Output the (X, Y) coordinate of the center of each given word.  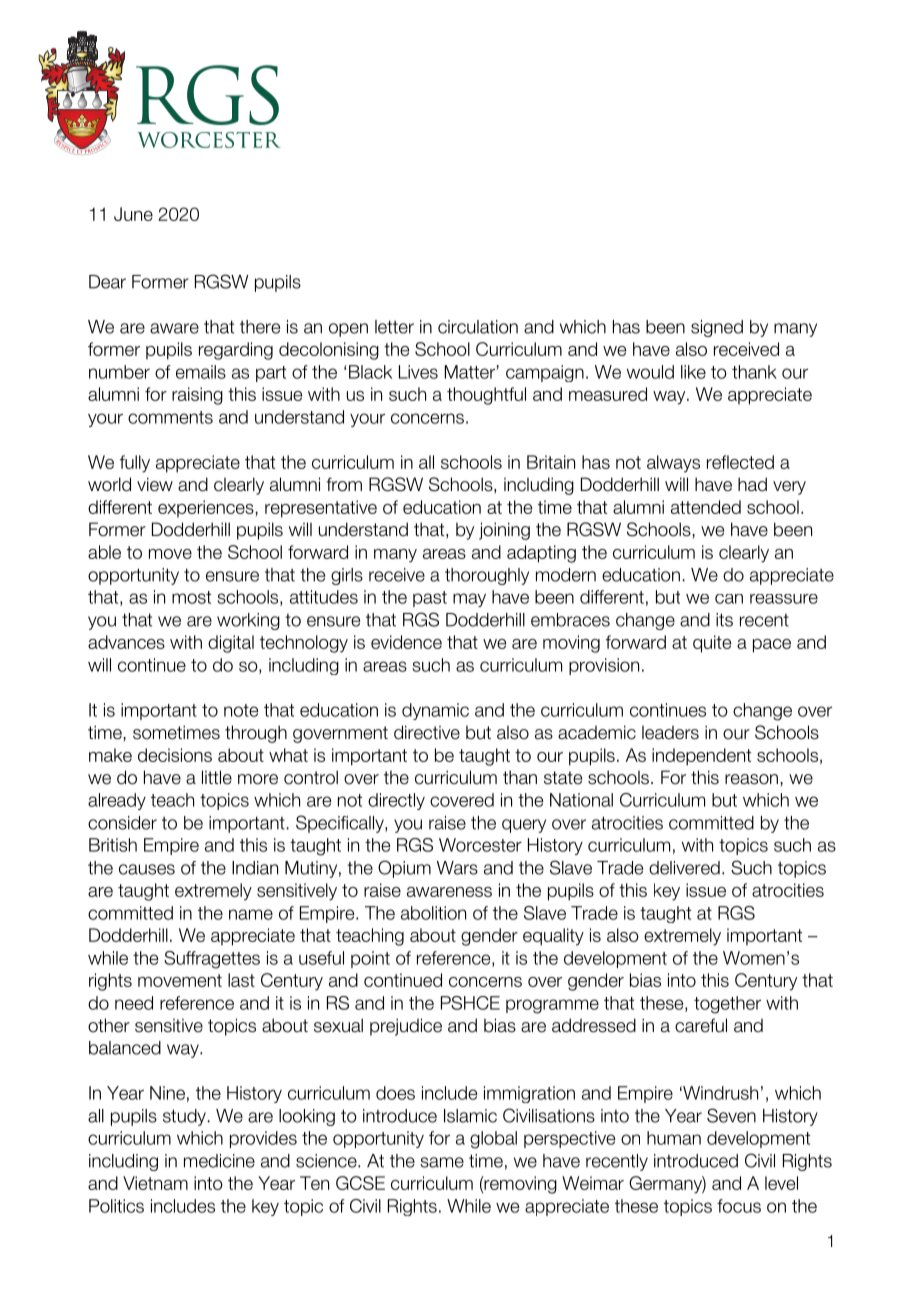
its (724, 620)
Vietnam (155, 1183)
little (217, 777)
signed (717, 328)
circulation (478, 327)
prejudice (406, 1027)
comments (170, 417)
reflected (740, 462)
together (727, 1005)
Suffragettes (212, 960)
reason (751, 779)
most (191, 597)
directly (396, 801)
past (430, 599)
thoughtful (486, 396)
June (133, 214)
